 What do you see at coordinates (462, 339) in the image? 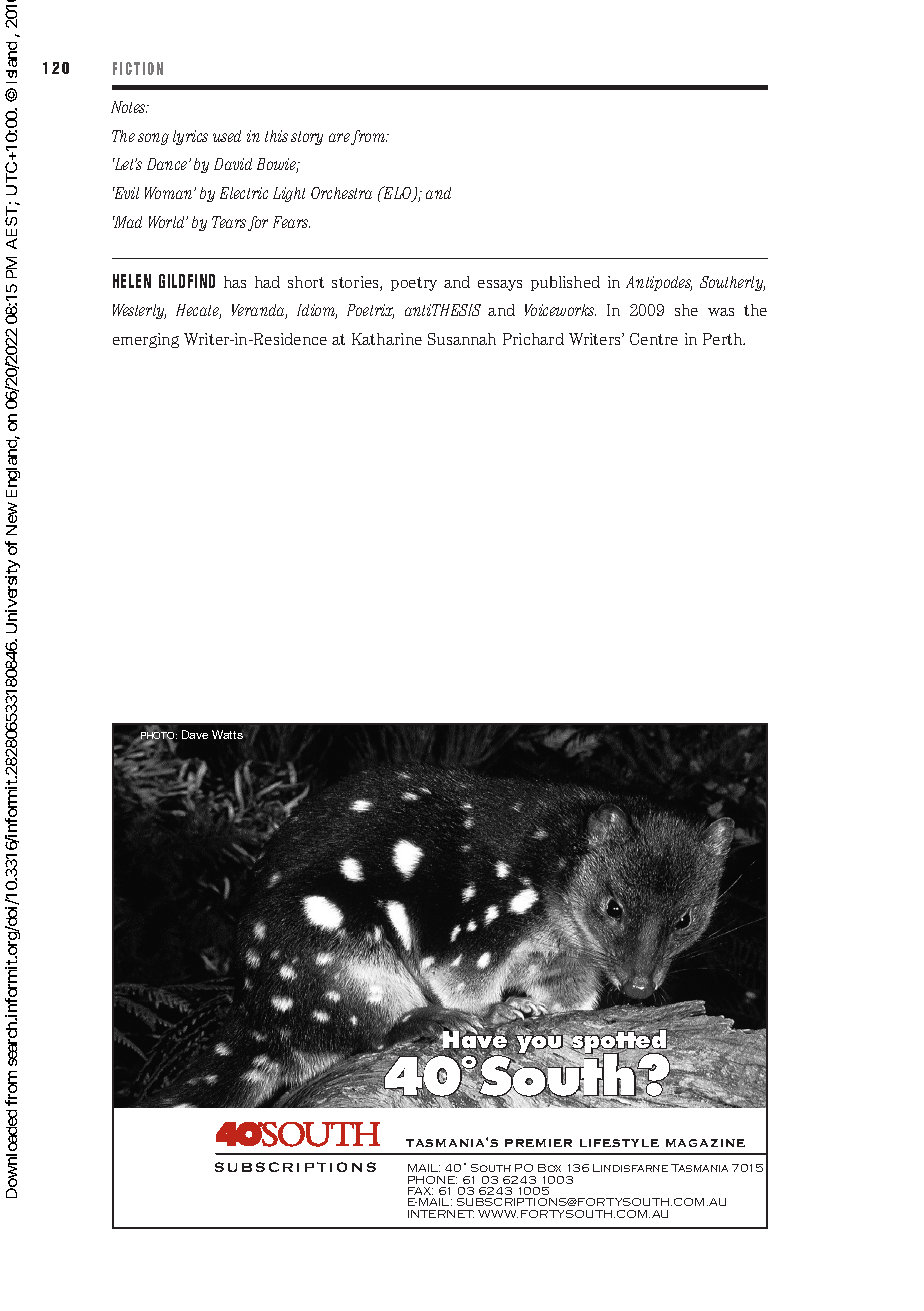
I see `Susannah` at bounding box center [462, 339].
